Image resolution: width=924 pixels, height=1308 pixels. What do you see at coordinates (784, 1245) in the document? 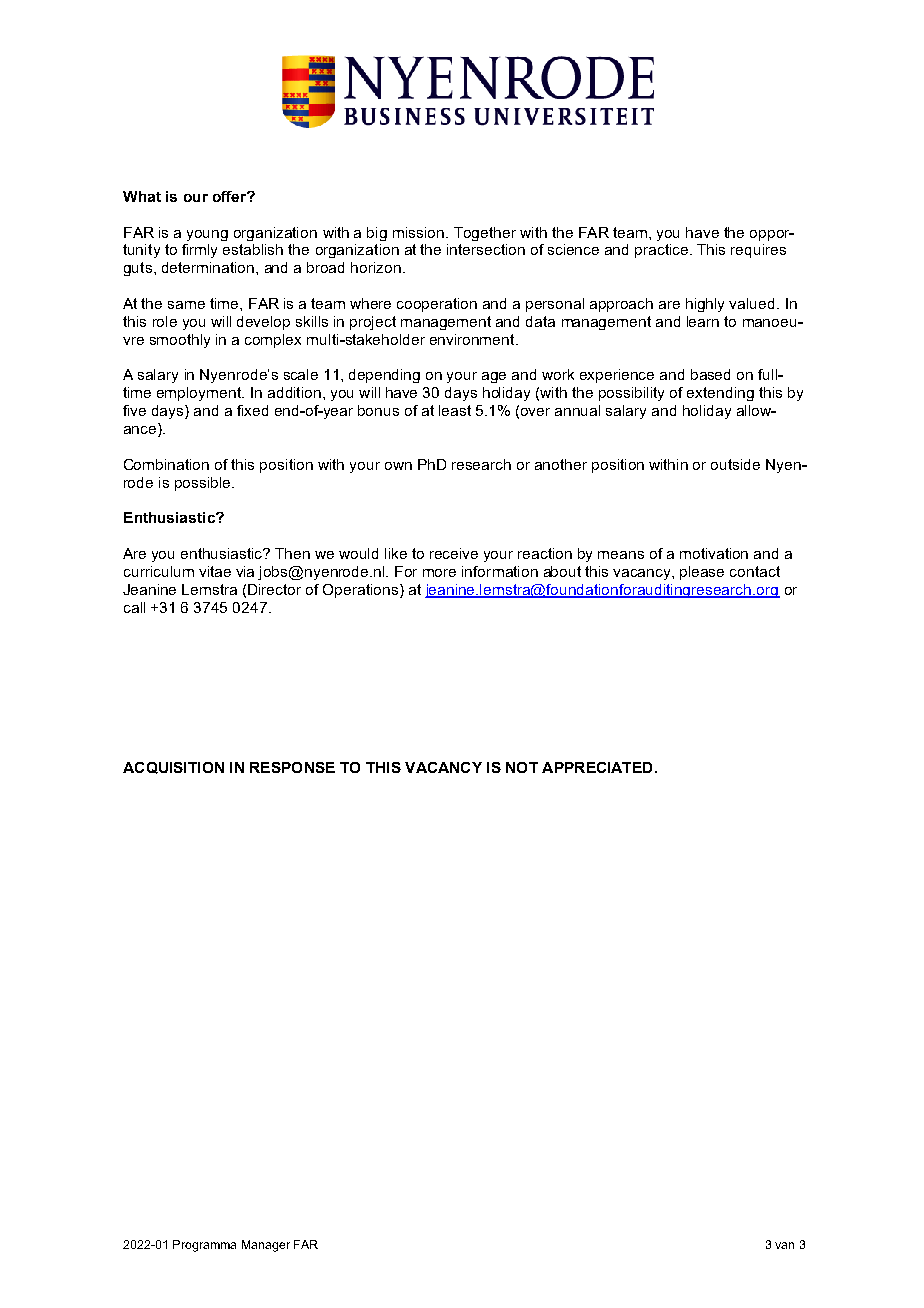
I see `van` at bounding box center [784, 1245].
